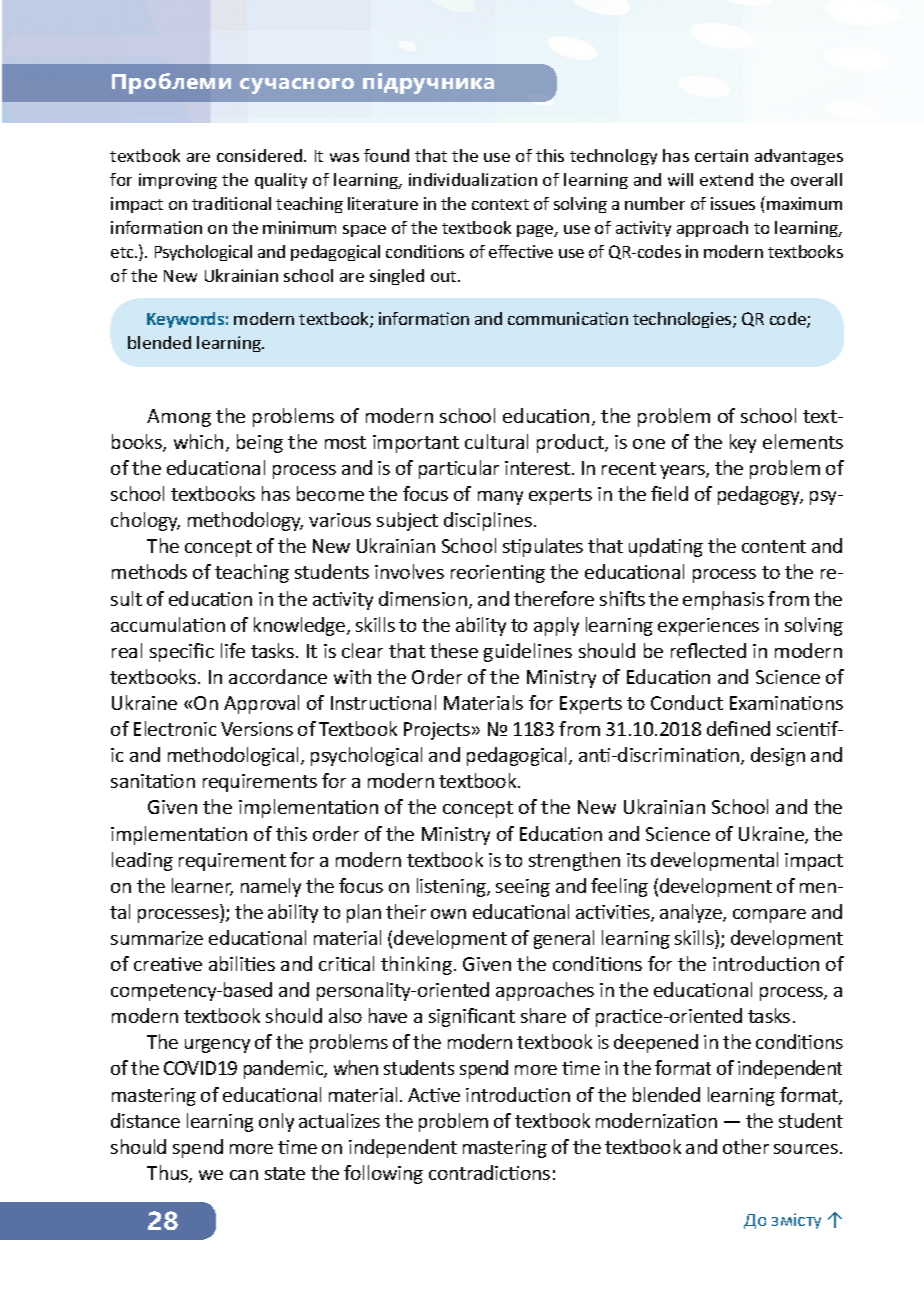 The image size is (924, 1295). Describe the element at coordinates (738, 728) in the screenshot. I see `defined` at that location.
